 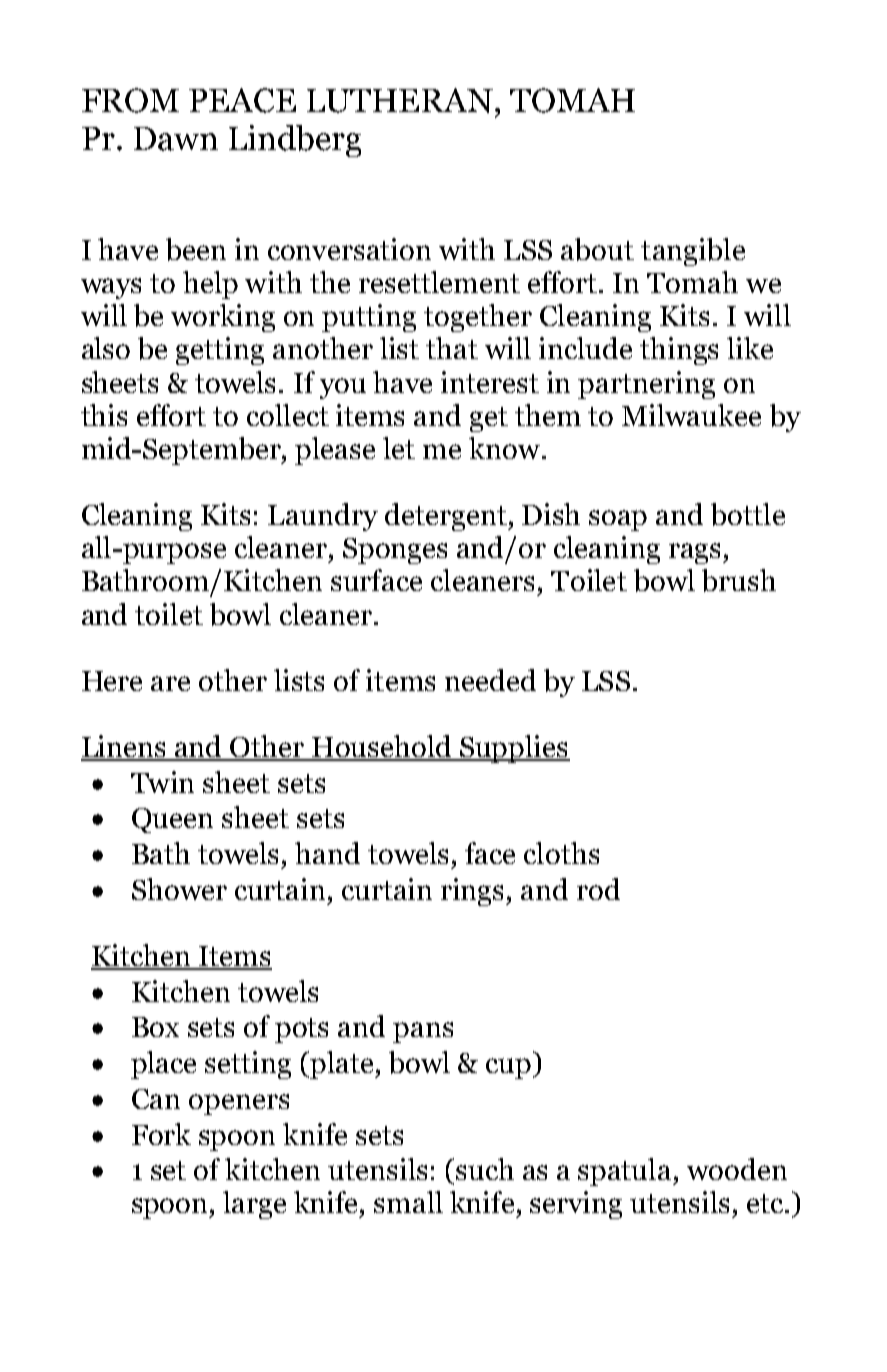 I want to click on Household, so click(x=382, y=747).
